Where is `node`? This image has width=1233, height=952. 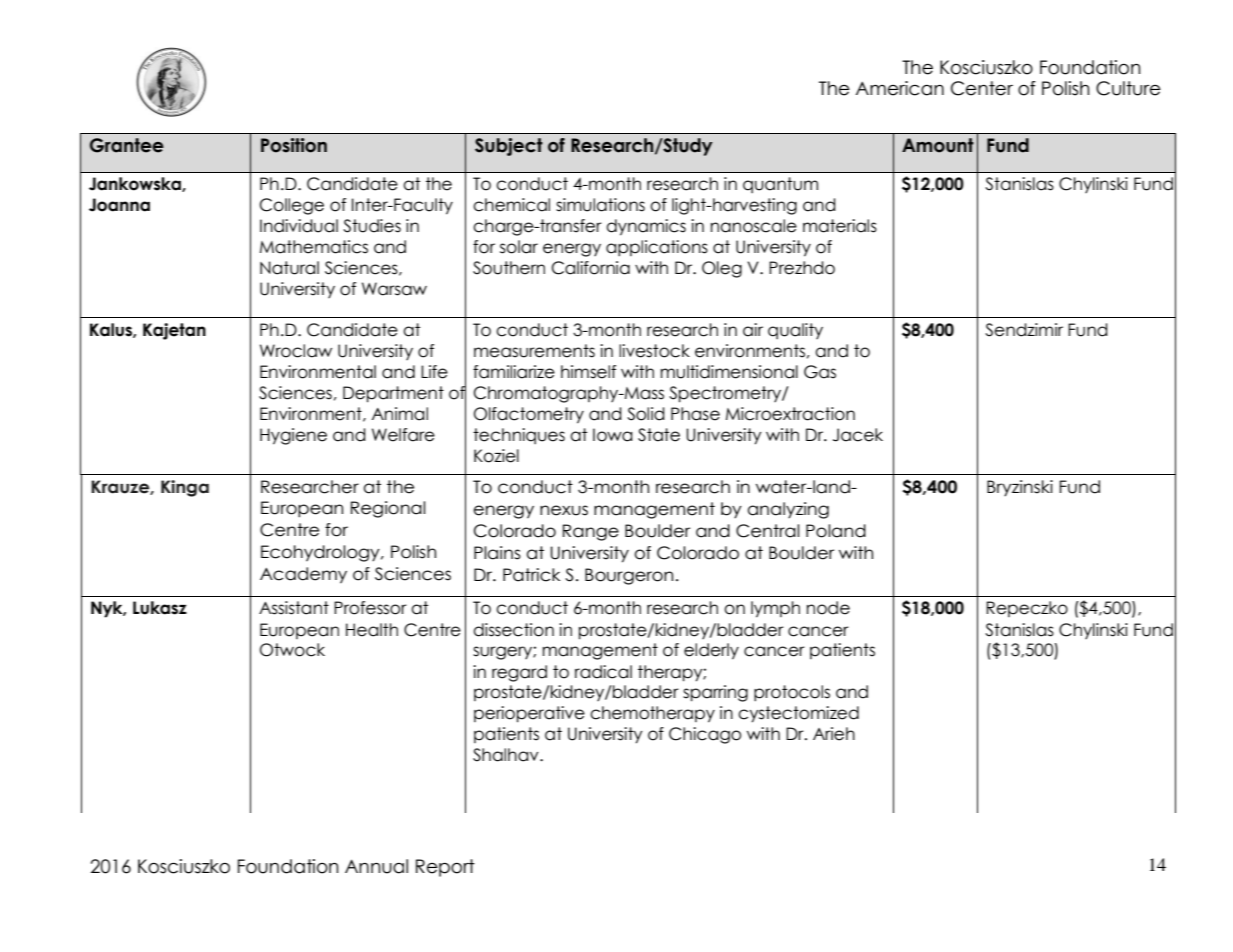
node is located at coordinates (828, 608).
